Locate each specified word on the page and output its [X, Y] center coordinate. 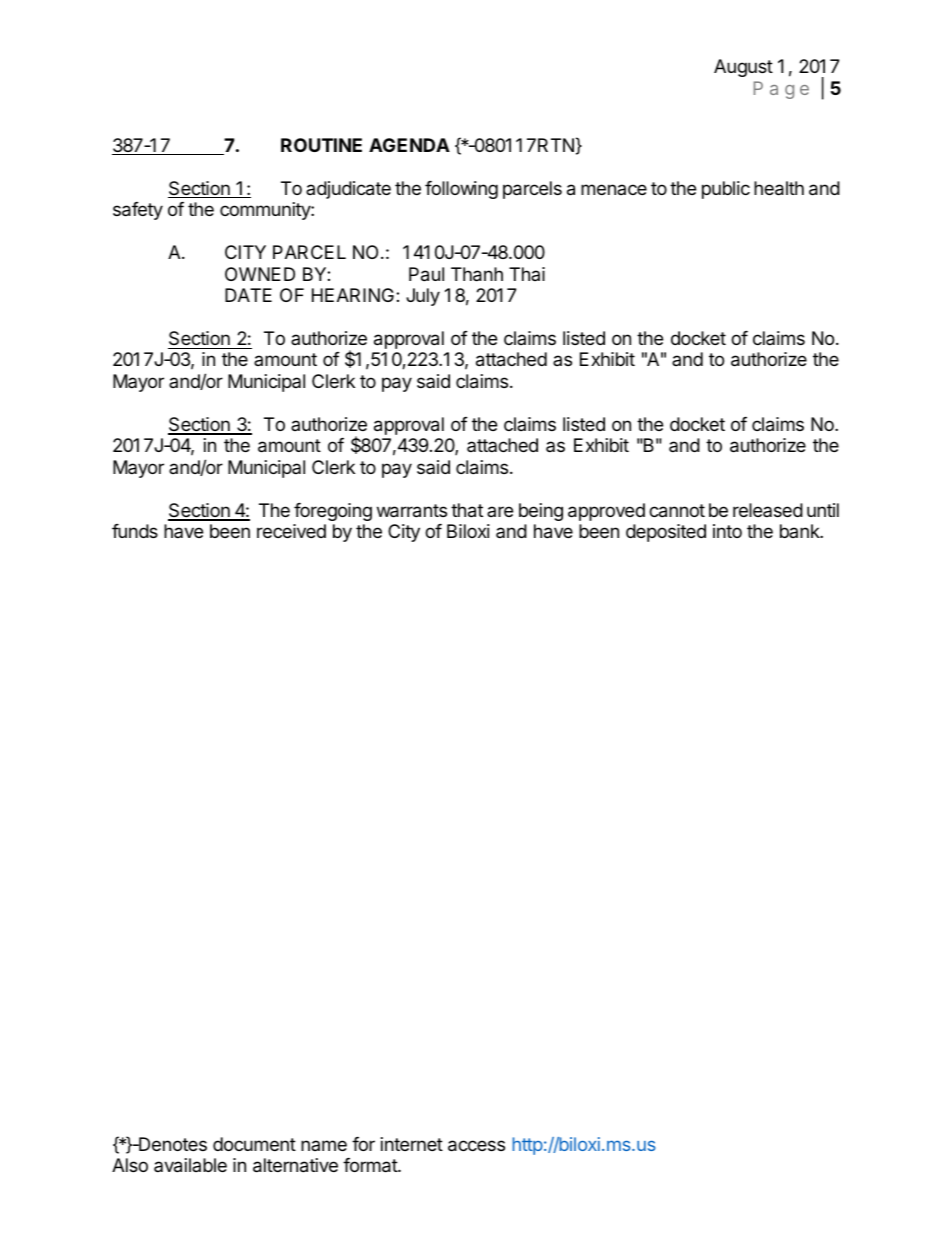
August [743, 68]
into [727, 531]
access [476, 1146]
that [467, 510]
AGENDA [409, 145]
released [768, 510]
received [291, 531]
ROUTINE [321, 145]
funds [135, 531]
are [500, 511]
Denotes [172, 1144]
